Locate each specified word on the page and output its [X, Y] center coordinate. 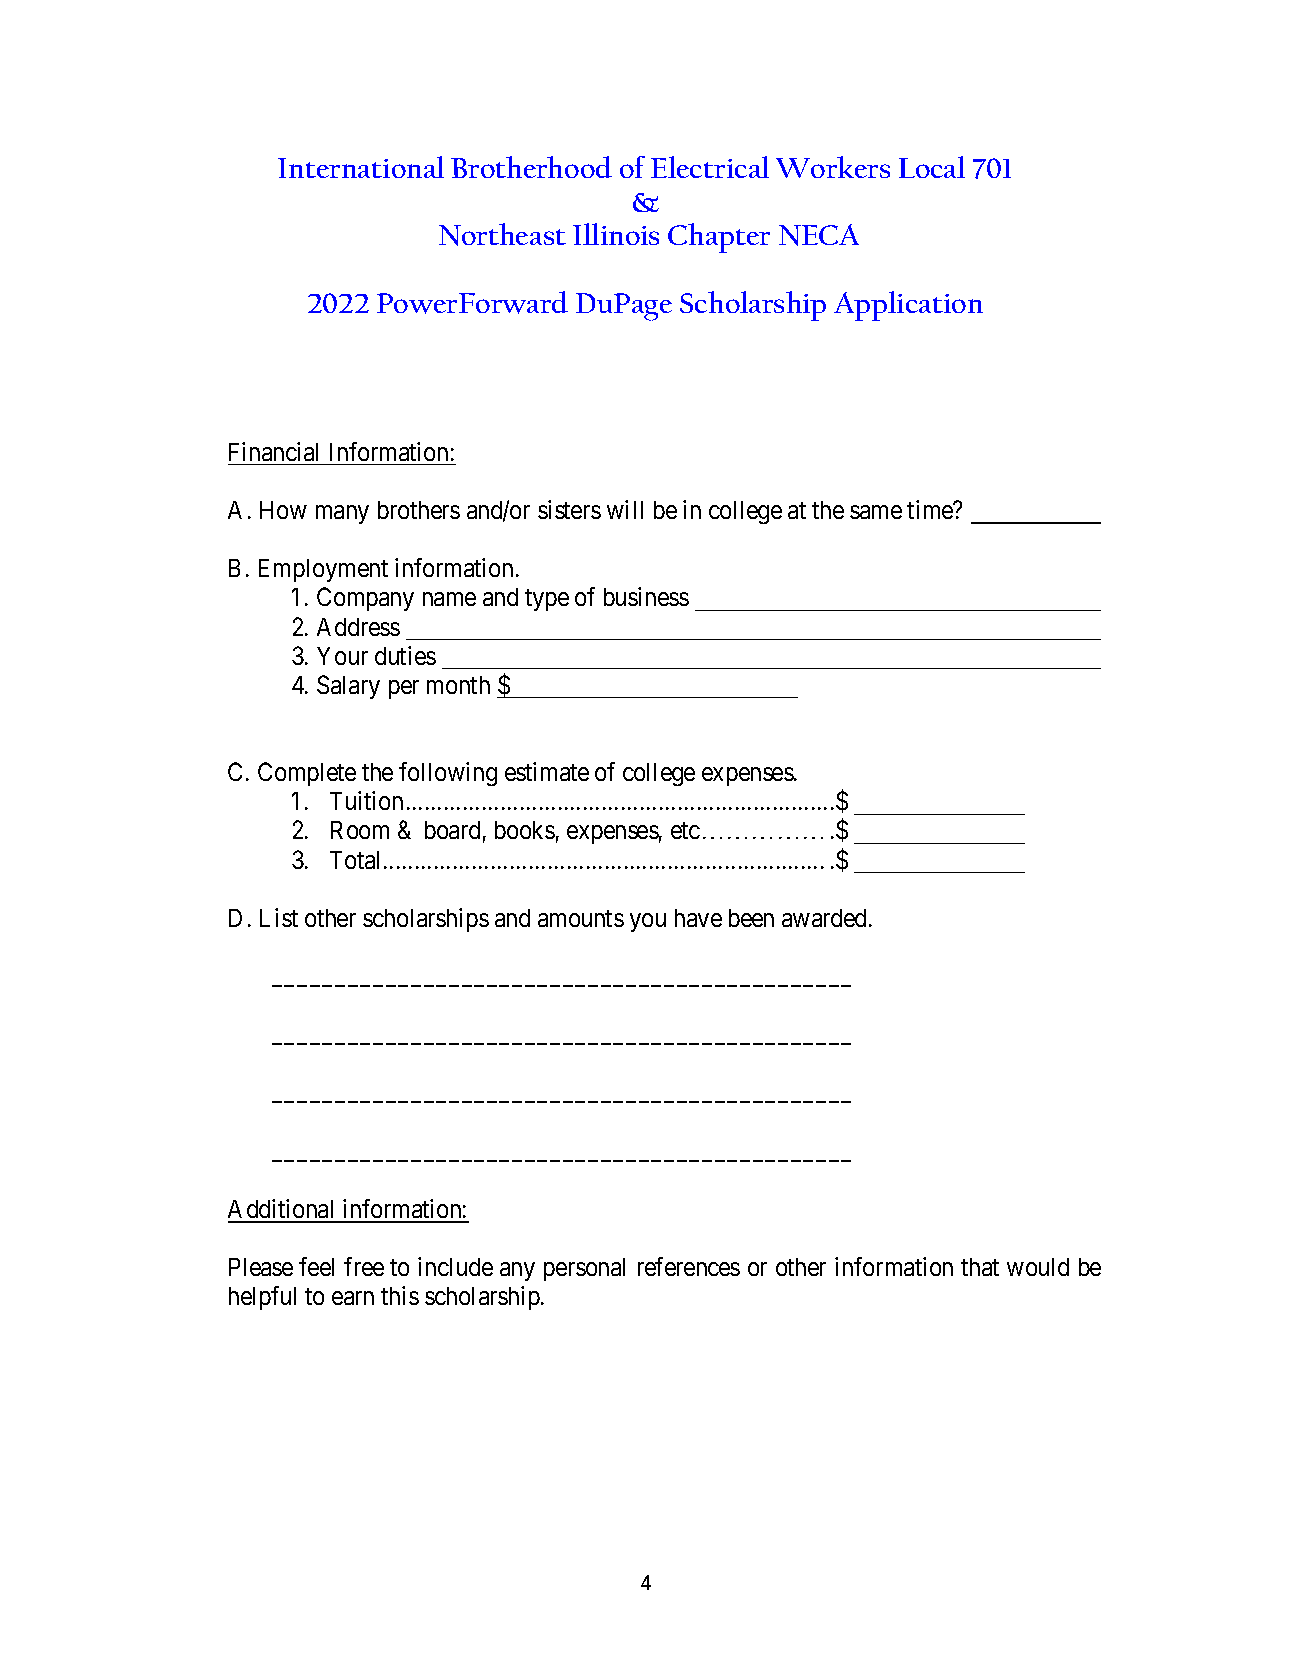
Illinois [616, 234]
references [689, 1266]
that [980, 1267]
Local [932, 167]
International [361, 167]
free [364, 1266]
